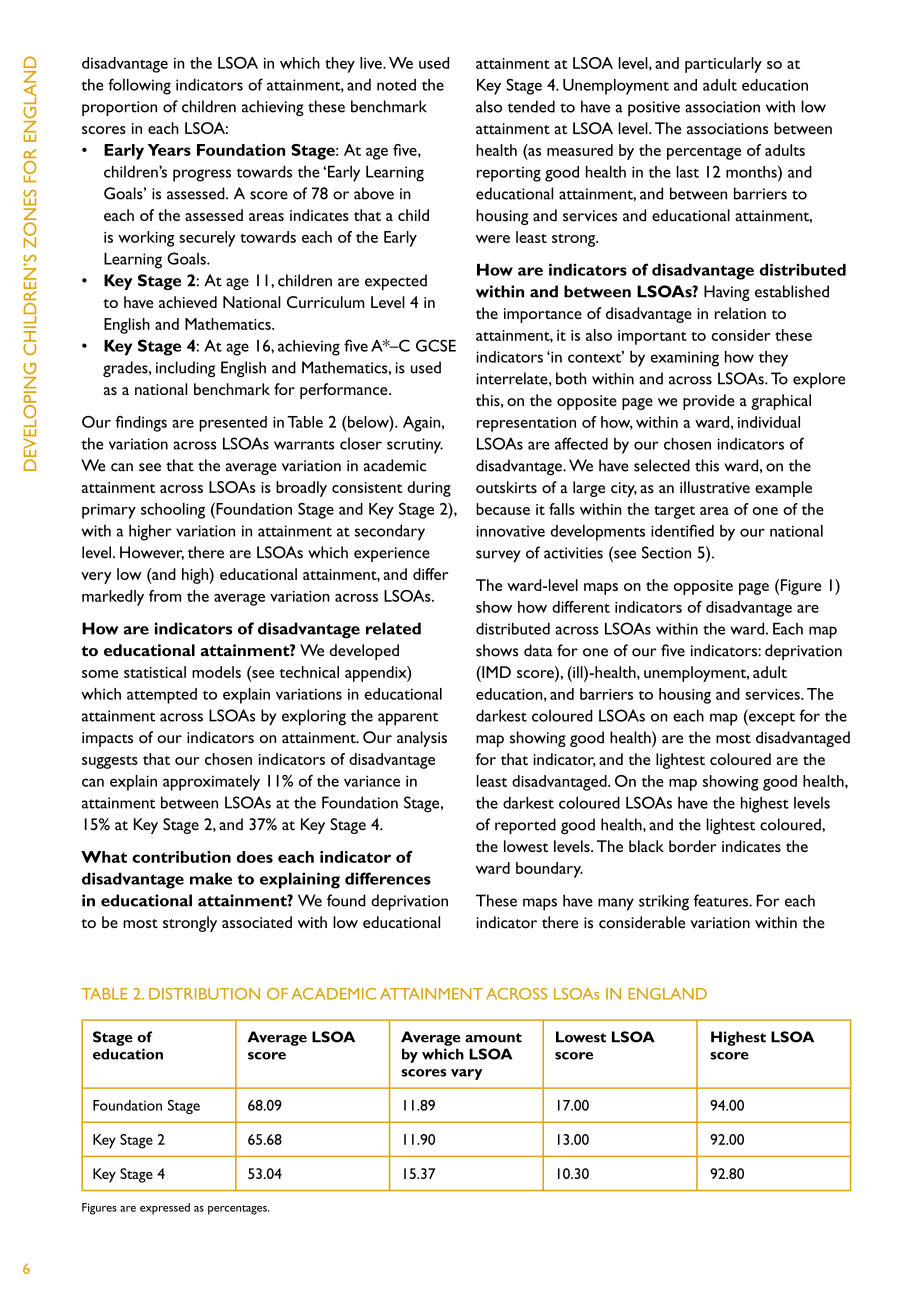 The width and height of the screenshot is (924, 1308). What do you see at coordinates (185, 369) in the screenshot?
I see `including` at bounding box center [185, 369].
